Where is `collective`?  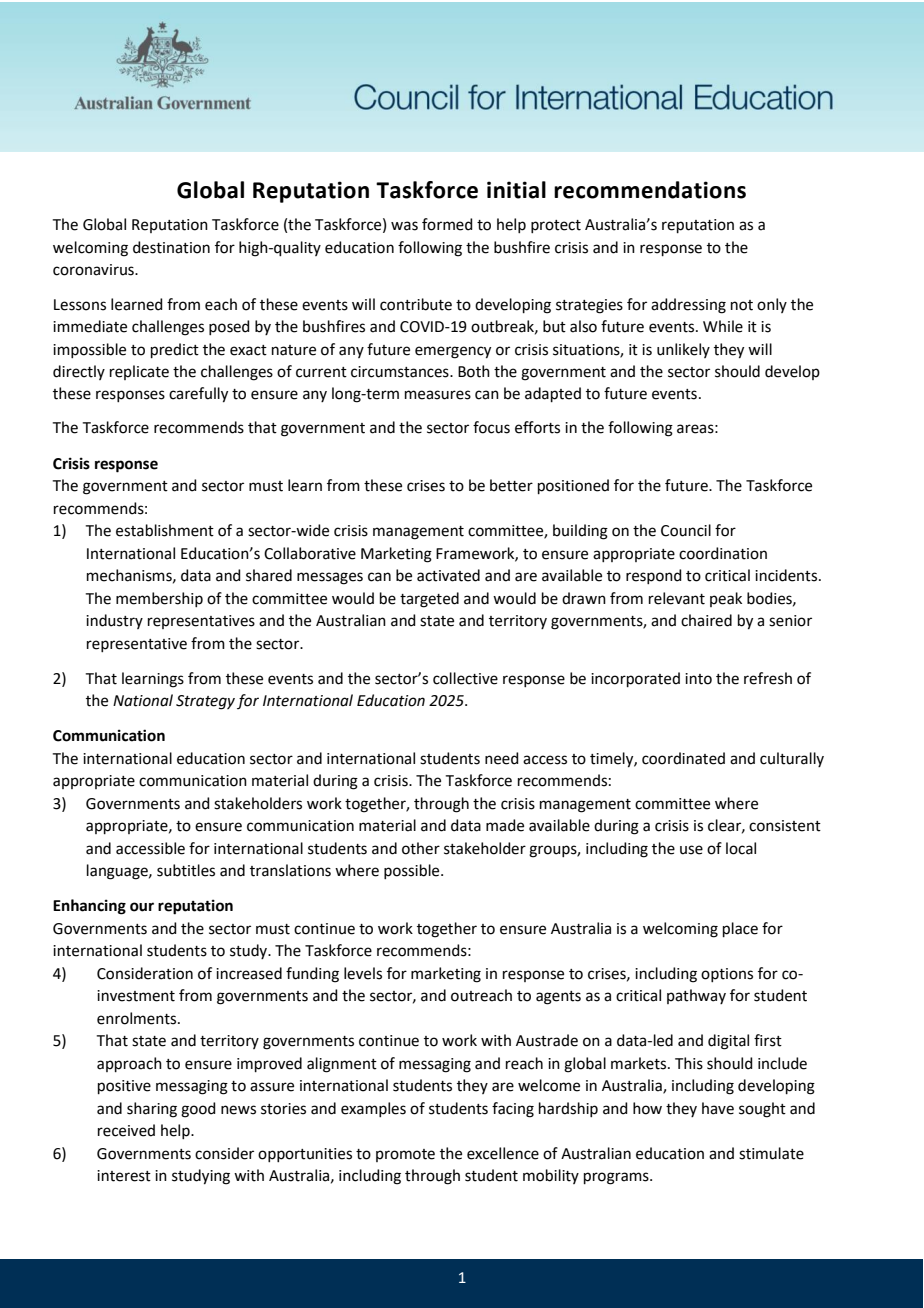 collective is located at coordinates (465, 678).
